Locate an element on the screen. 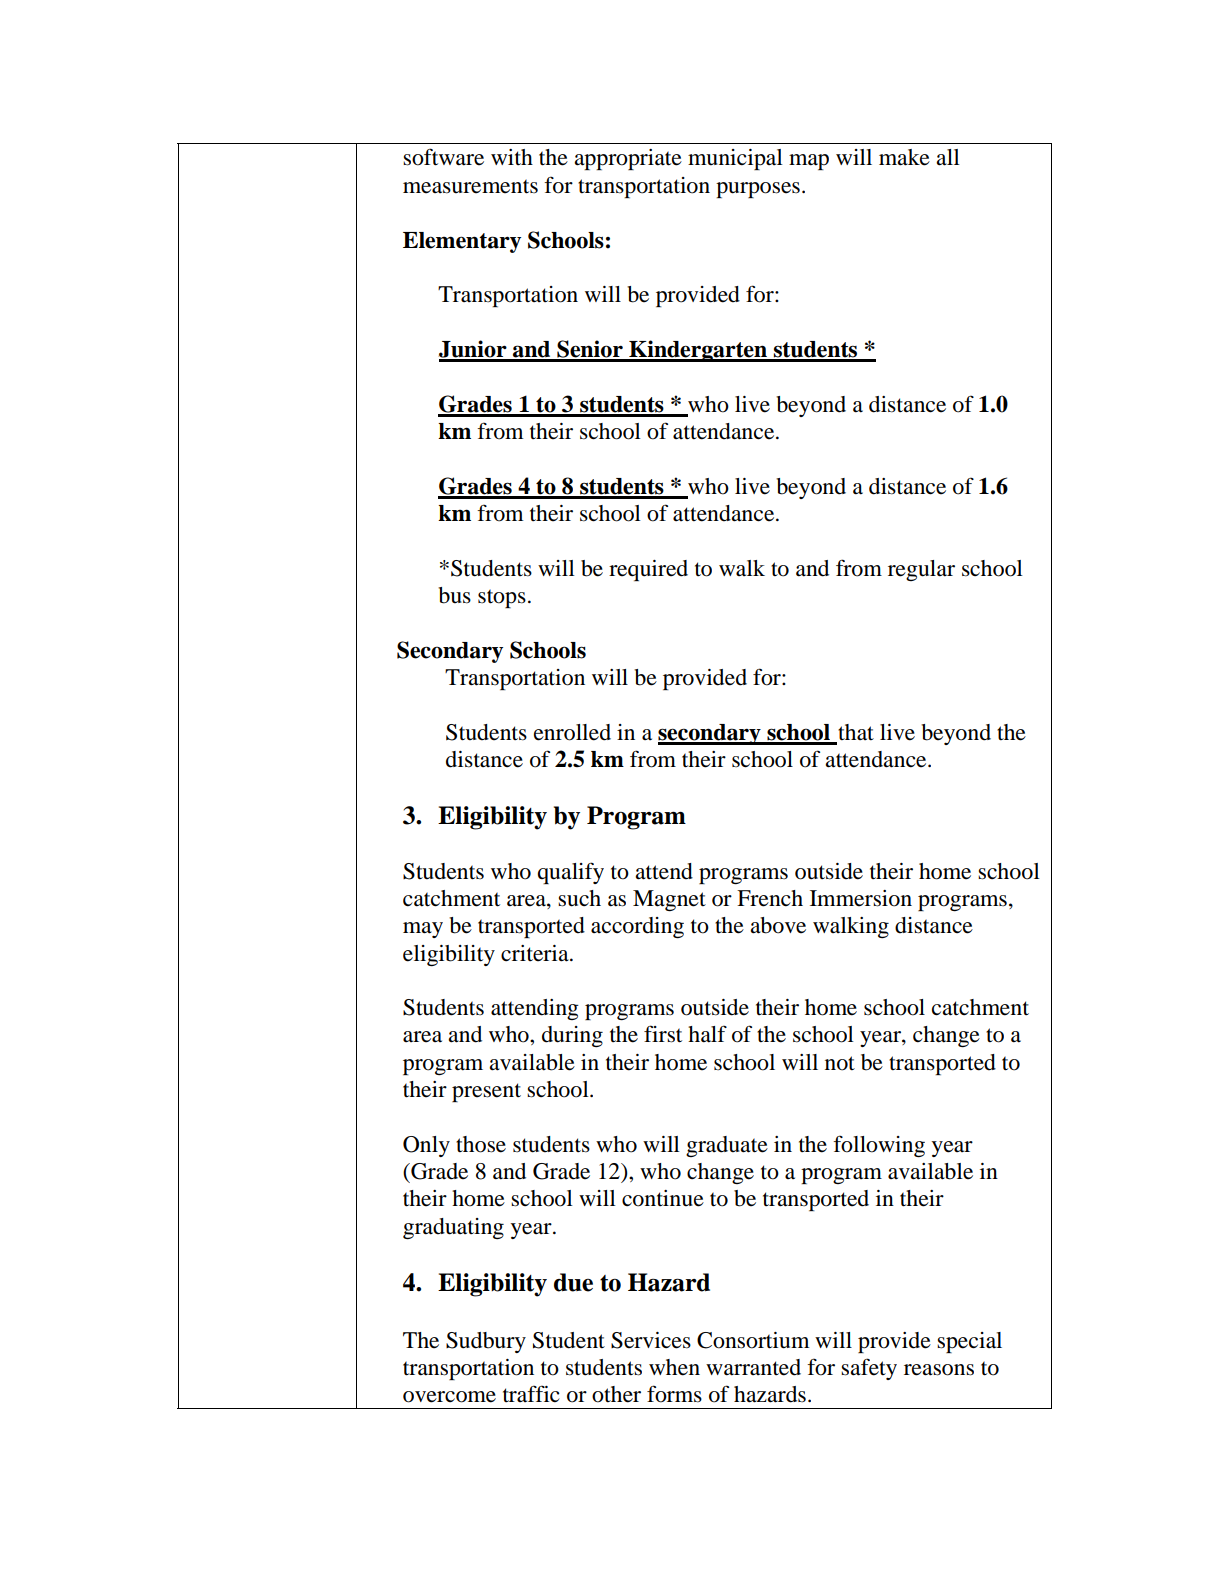 This screenshot has width=1212, height=1569. criteria is located at coordinates (536, 953).
